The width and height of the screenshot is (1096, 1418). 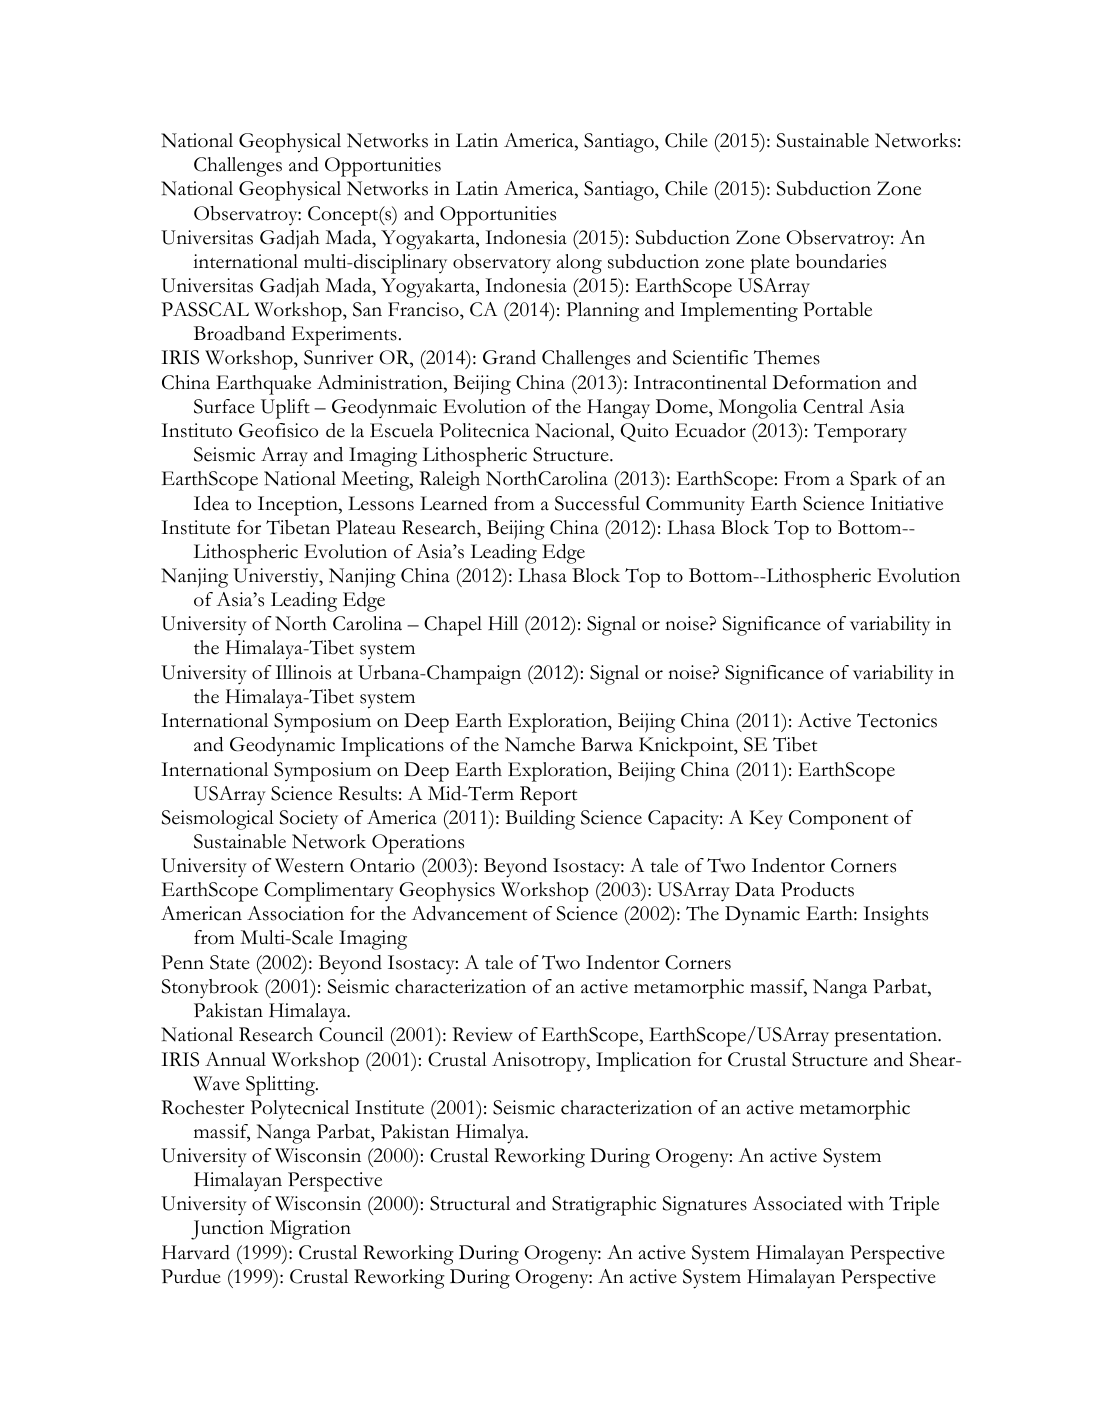 I want to click on Report, so click(x=548, y=796).
